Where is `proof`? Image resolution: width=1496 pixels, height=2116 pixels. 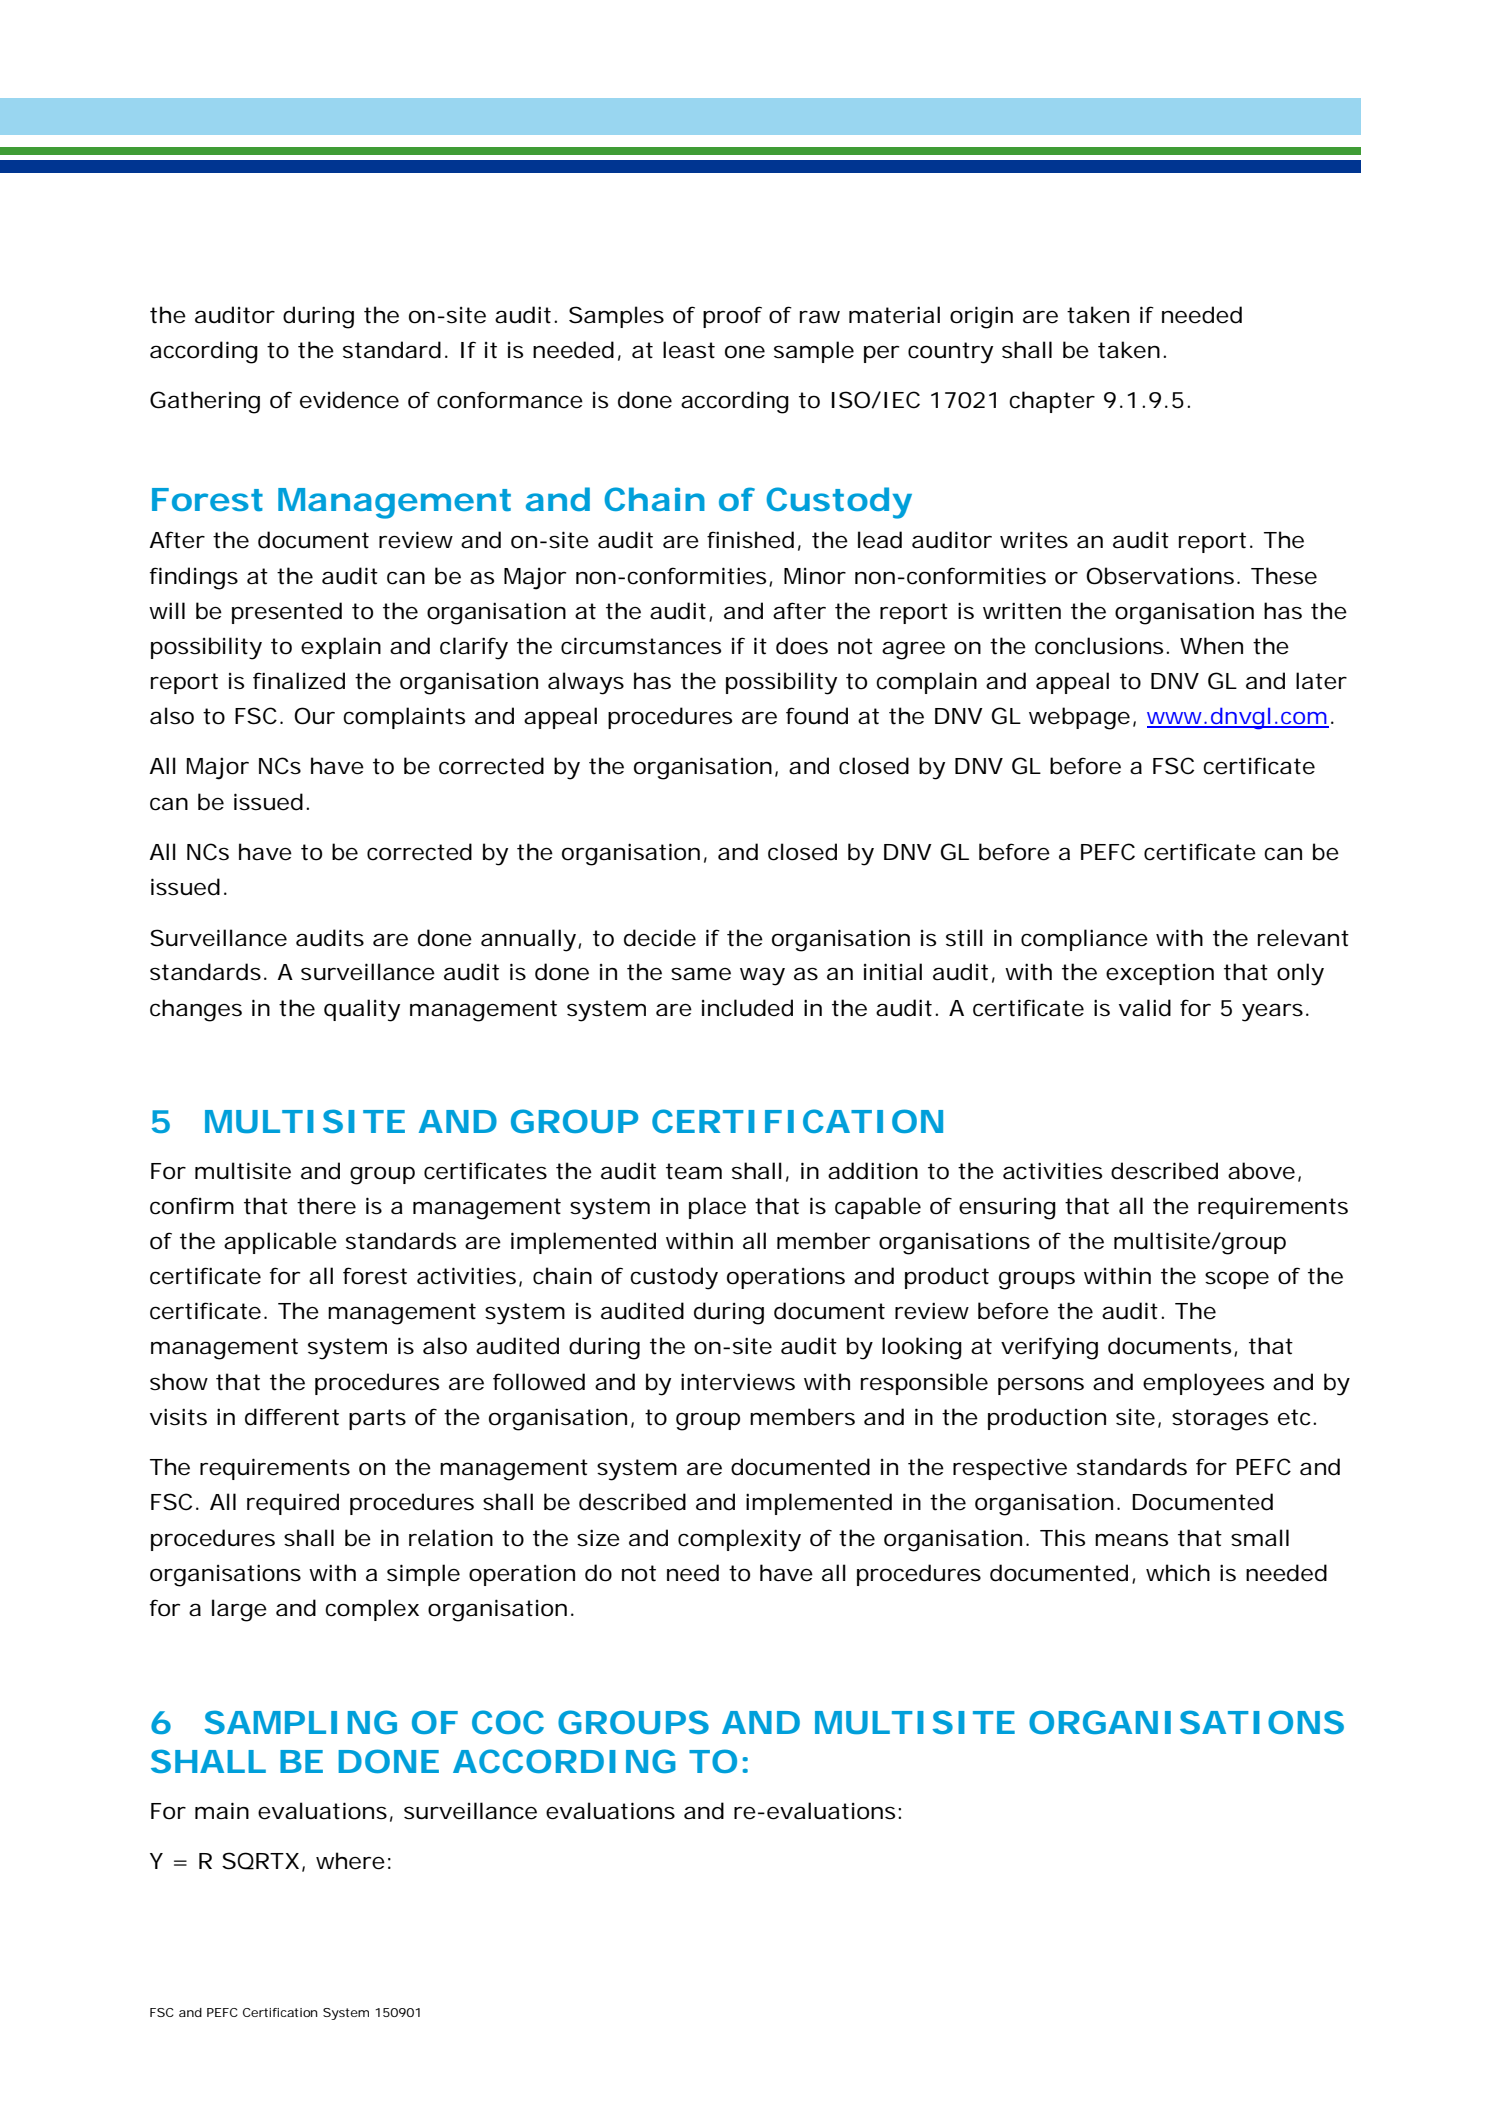
proof is located at coordinates (732, 317).
